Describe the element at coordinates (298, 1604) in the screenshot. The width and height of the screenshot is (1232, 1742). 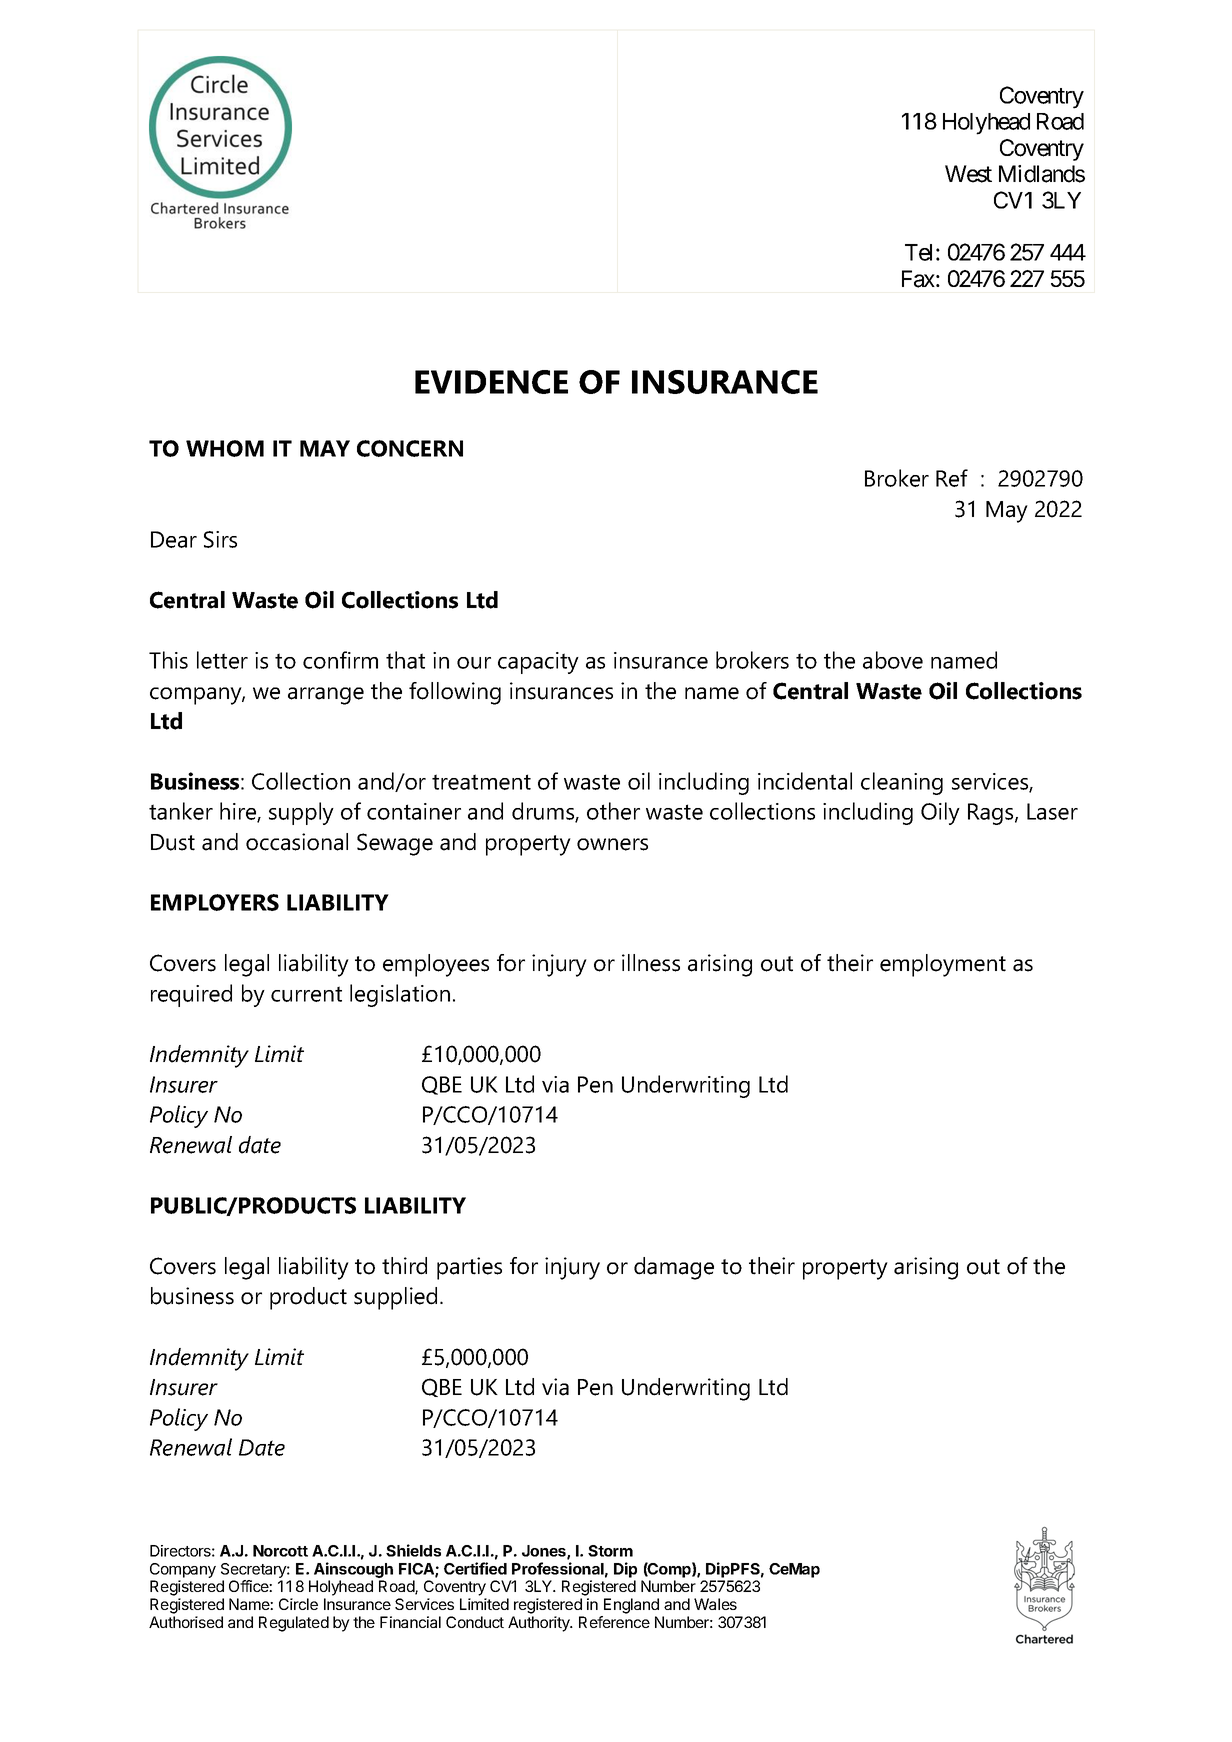
I see `Circle` at that location.
